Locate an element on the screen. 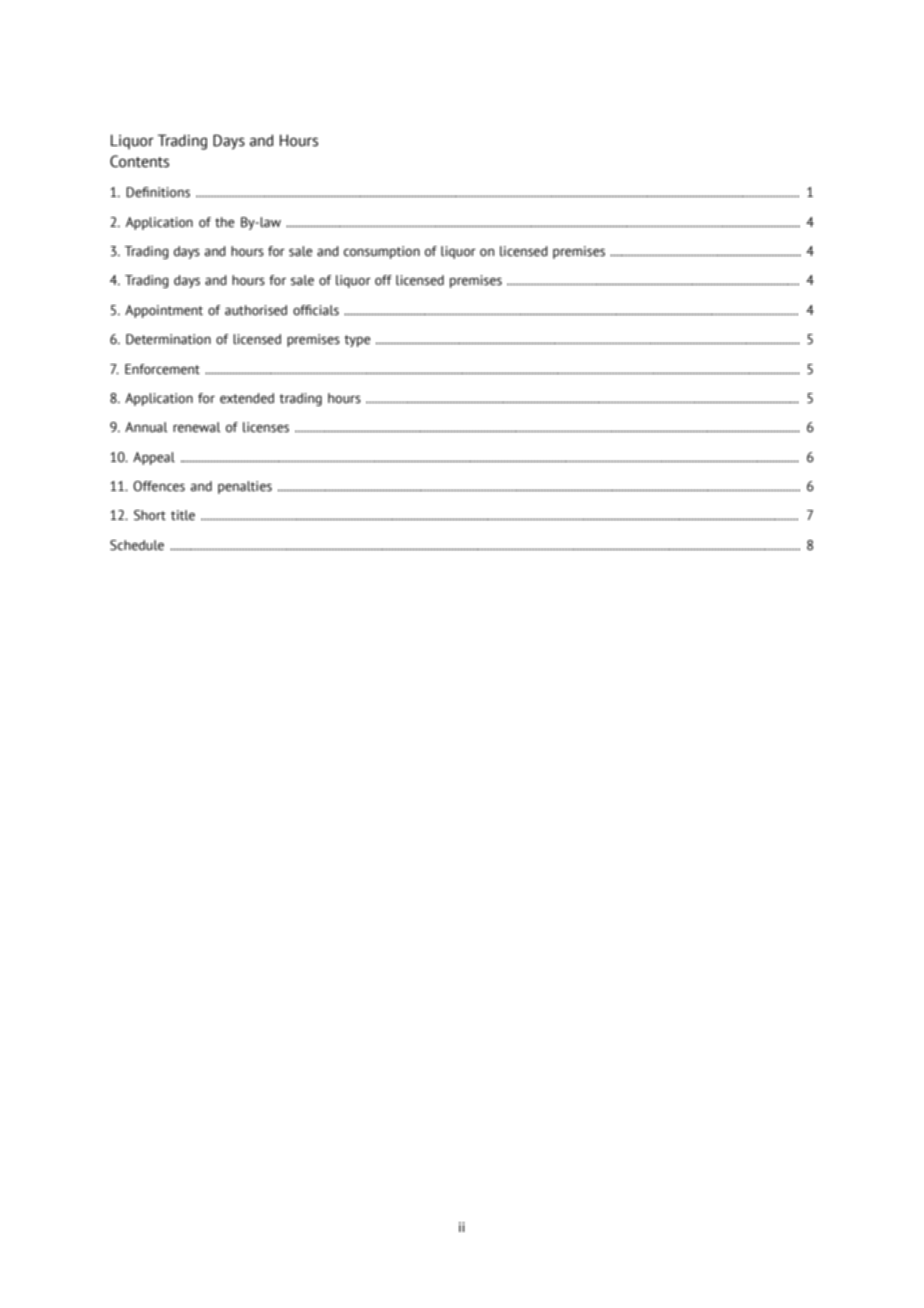 The image size is (924, 1308). consumption is located at coordinates (382, 252).
